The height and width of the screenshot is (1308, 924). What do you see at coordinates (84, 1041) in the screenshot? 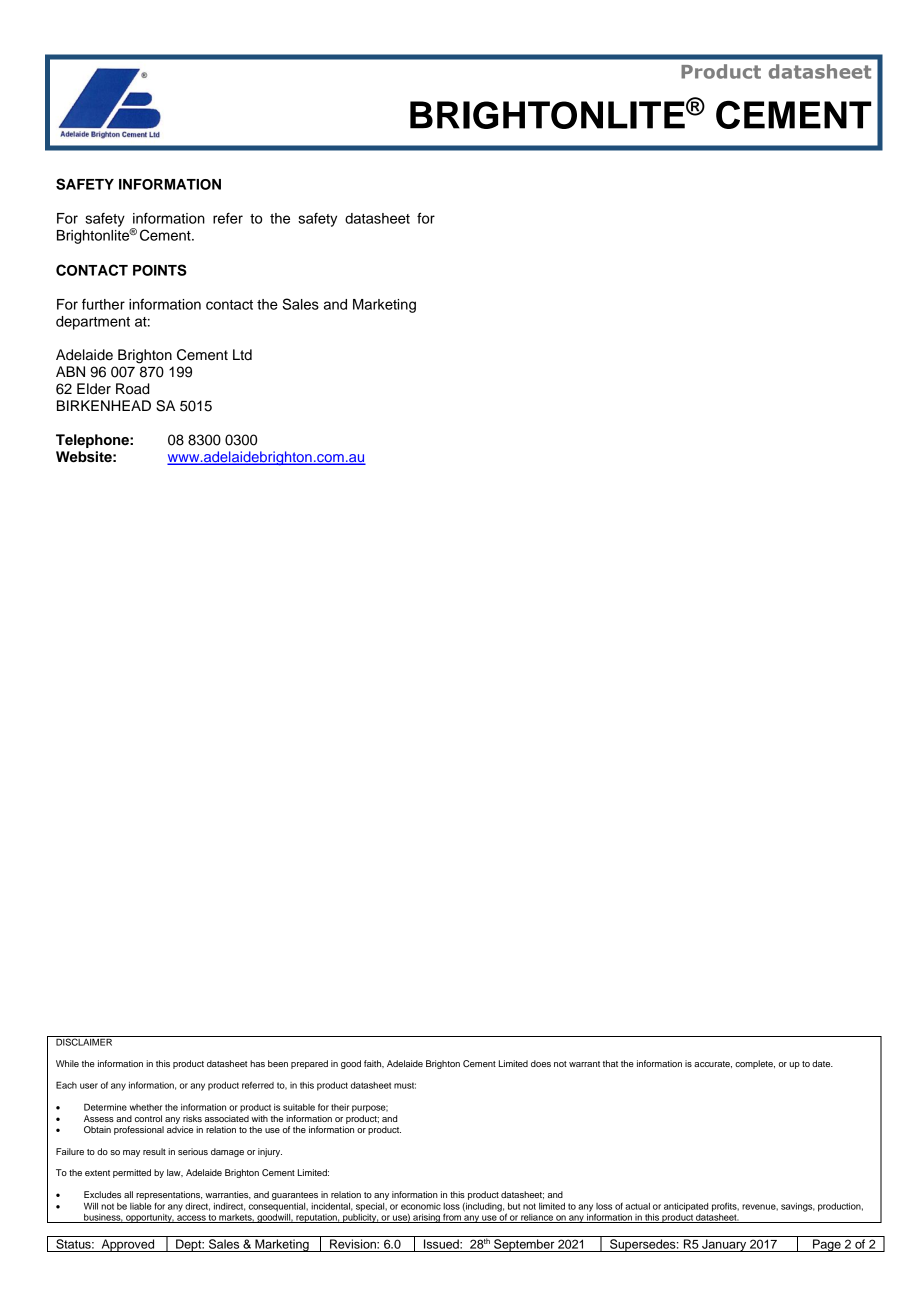
I see `DISCLAIMER` at bounding box center [84, 1041].
